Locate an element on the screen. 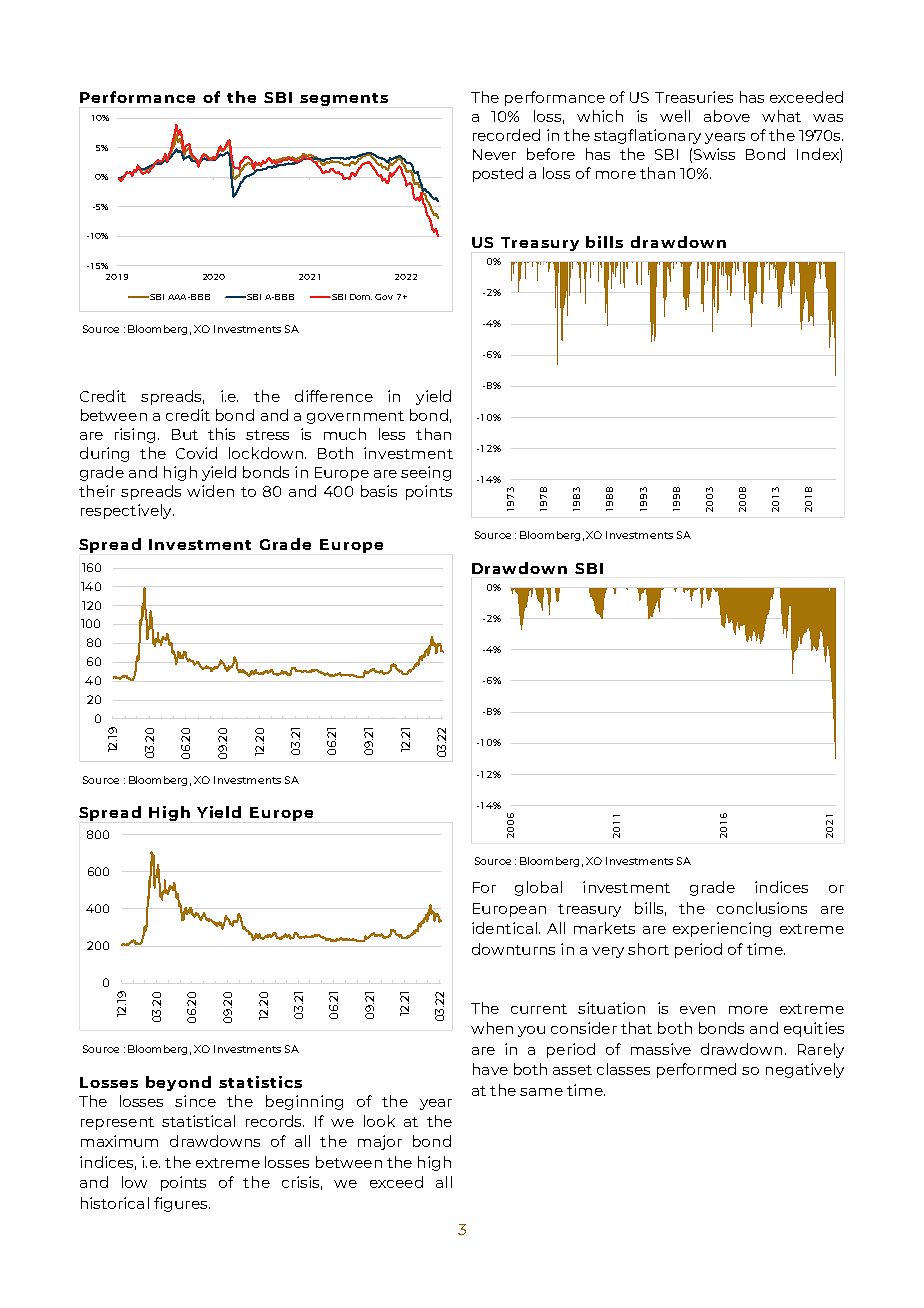  experiencing is located at coordinates (722, 929).
